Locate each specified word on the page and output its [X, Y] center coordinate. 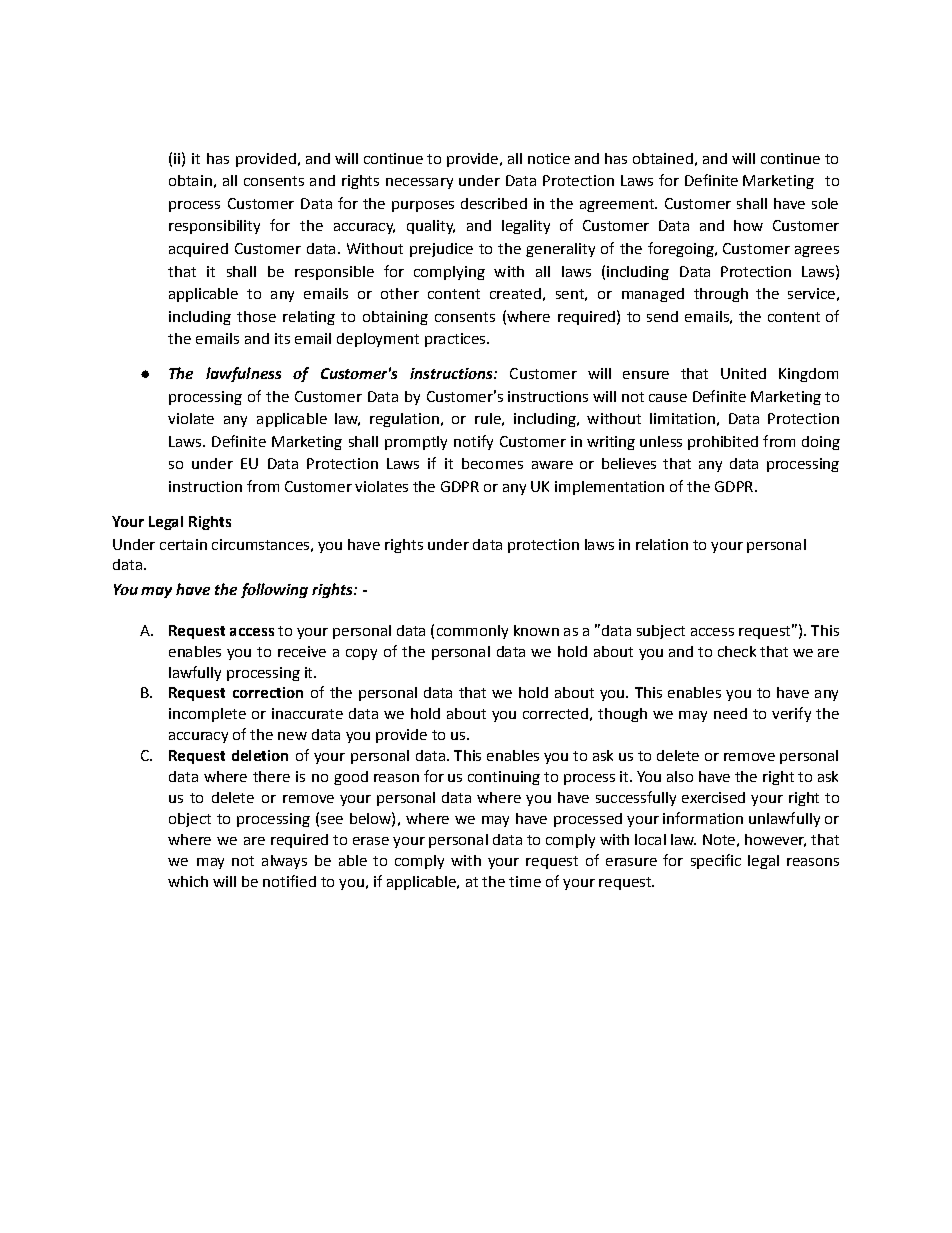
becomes [492, 463]
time [525, 881]
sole [825, 203]
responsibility [214, 227]
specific [716, 861]
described [494, 203]
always [284, 862]
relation [662, 544]
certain [183, 544]
